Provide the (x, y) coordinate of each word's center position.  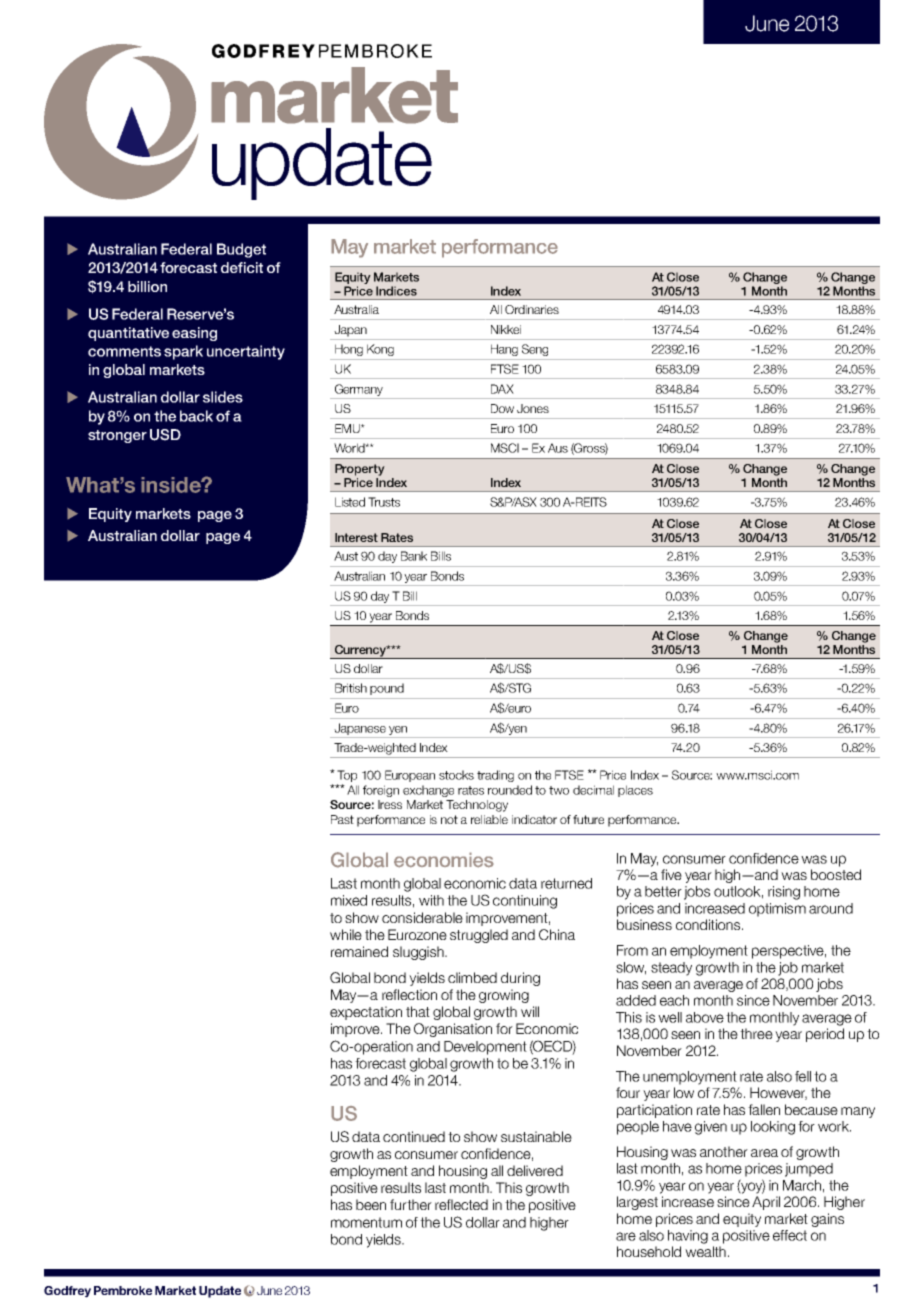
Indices (396, 291)
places (635, 791)
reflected (461, 1204)
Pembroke (123, 1290)
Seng (535, 350)
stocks (456, 775)
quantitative (128, 334)
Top (347, 777)
